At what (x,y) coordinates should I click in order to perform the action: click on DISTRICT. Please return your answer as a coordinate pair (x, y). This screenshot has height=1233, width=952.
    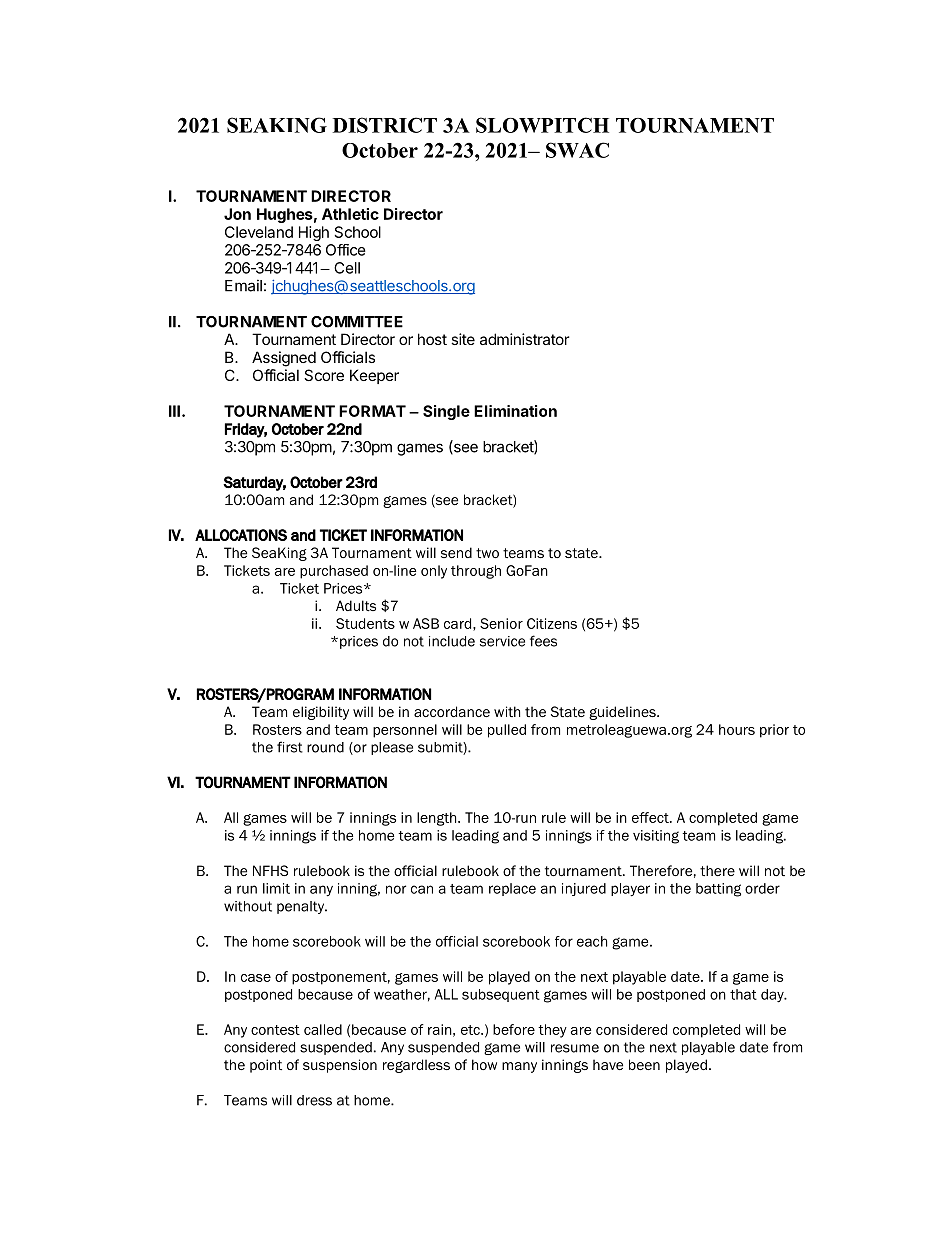
    Looking at the image, I should click on (385, 125).
